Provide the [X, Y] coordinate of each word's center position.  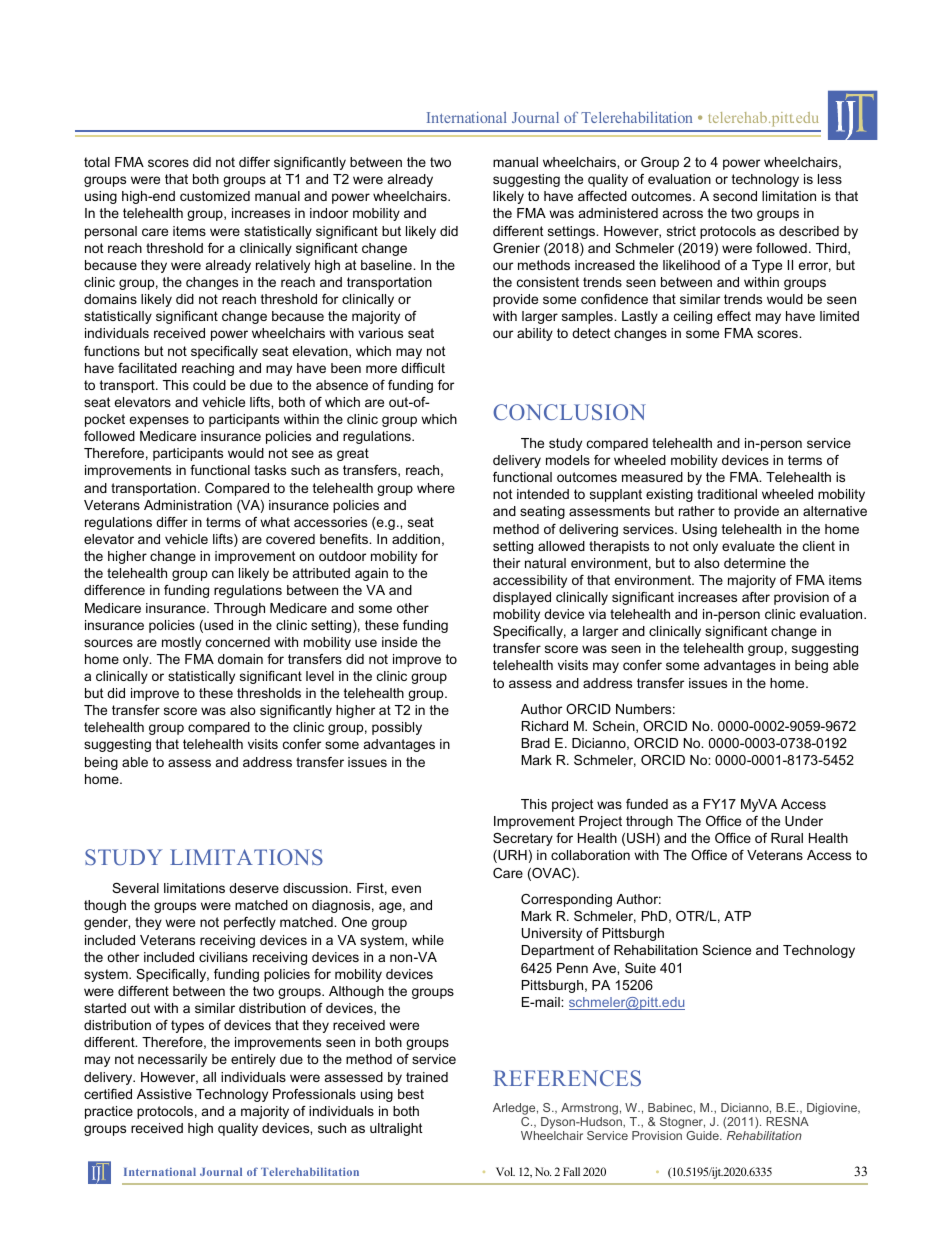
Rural [787, 838]
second [735, 196]
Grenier [516, 248]
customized [215, 196]
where [436, 488]
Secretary [523, 839]
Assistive [164, 1094]
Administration [188, 505]
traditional [727, 494]
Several [135, 888]
